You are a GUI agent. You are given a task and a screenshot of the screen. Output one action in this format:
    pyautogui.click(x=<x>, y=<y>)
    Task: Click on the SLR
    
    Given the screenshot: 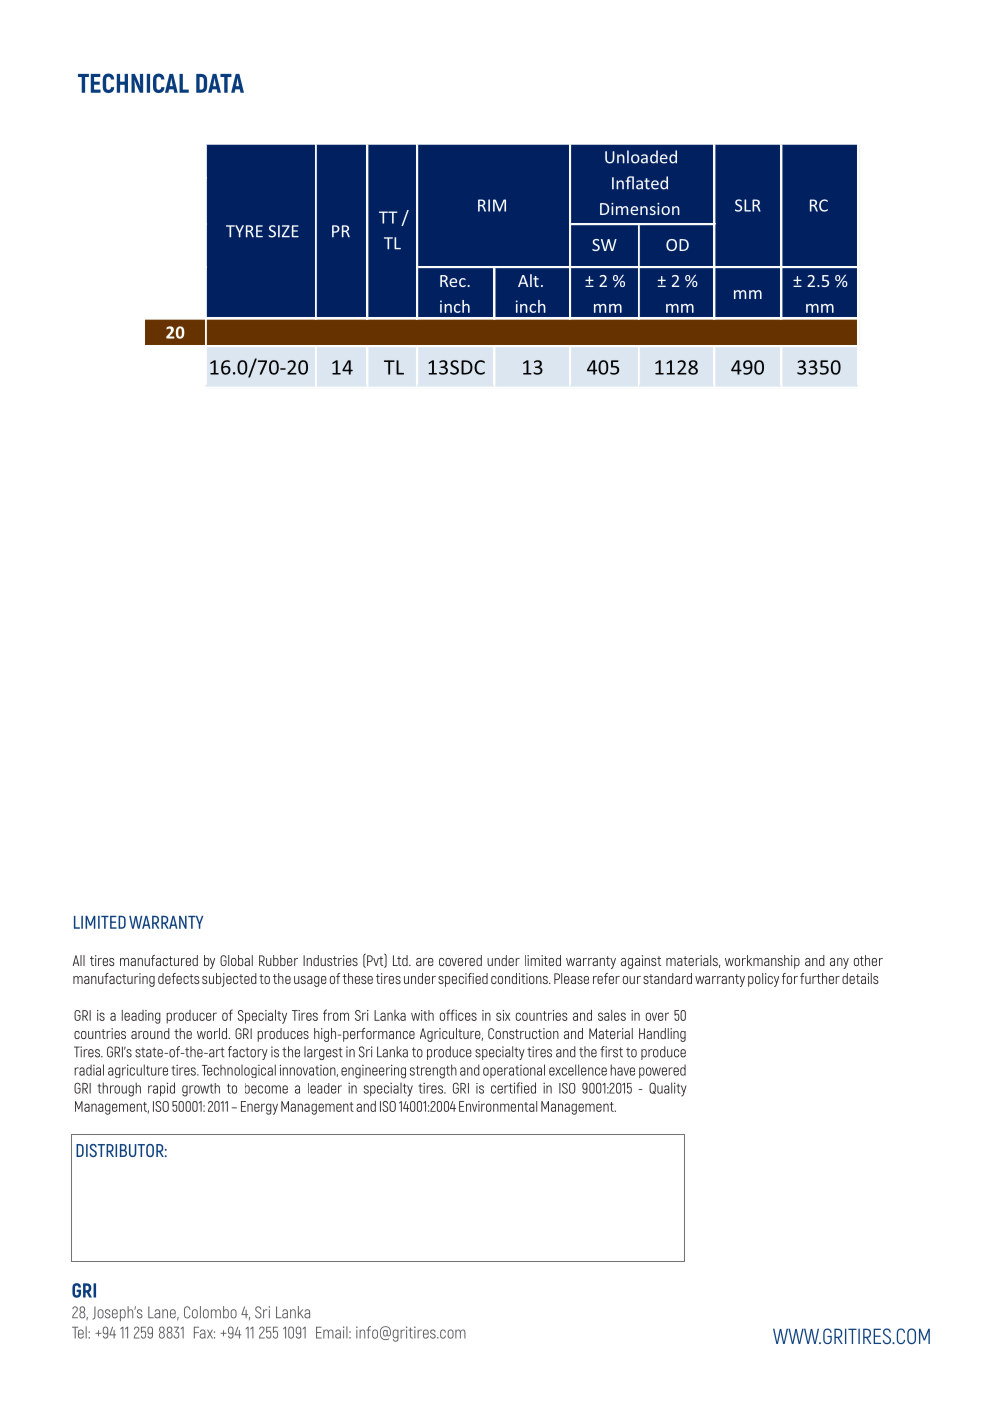 What is the action you would take?
    pyautogui.click(x=748, y=205)
